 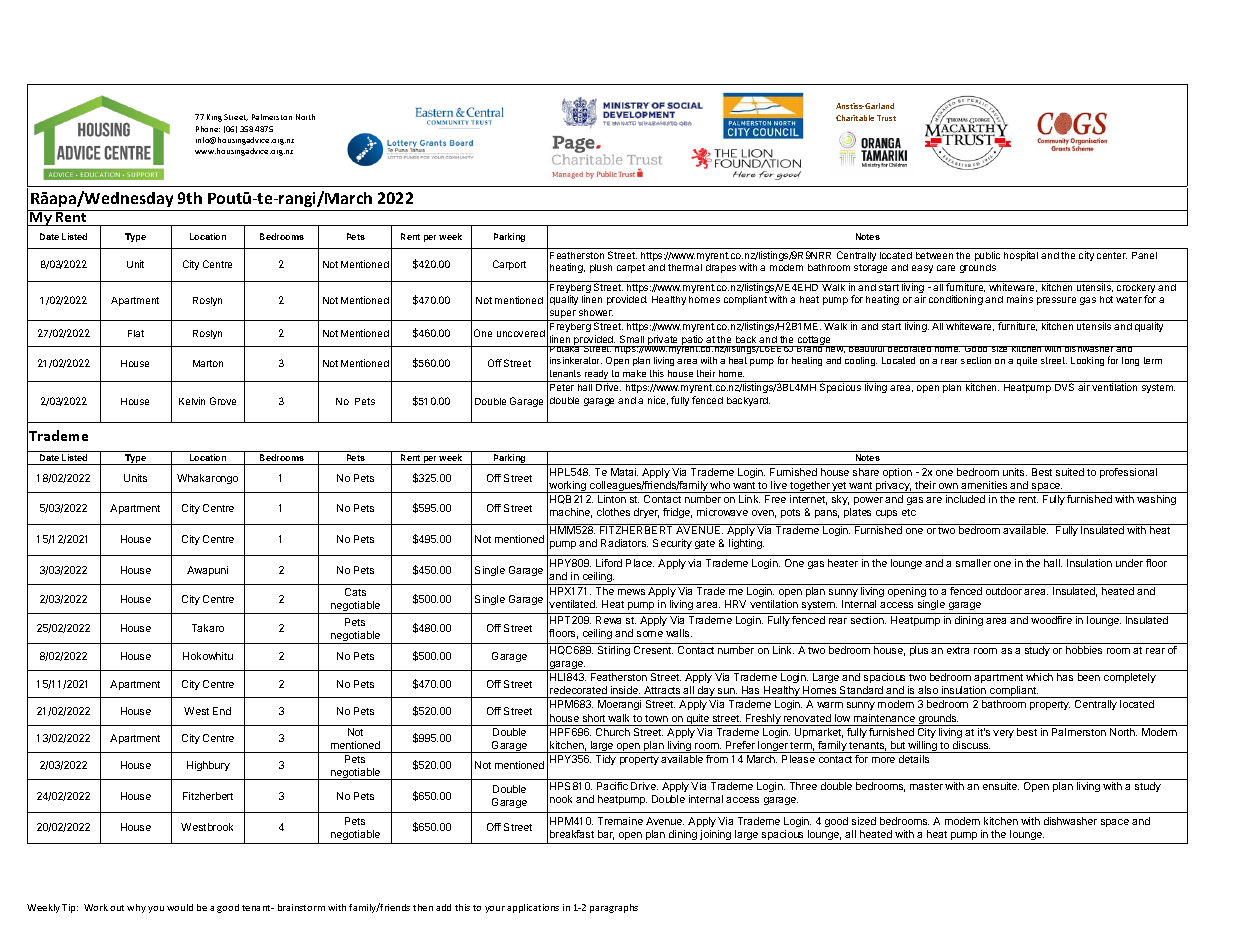 What do you see at coordinates (886, 118) in the image?
I see `Trust` at bounding box center [886, 118].
